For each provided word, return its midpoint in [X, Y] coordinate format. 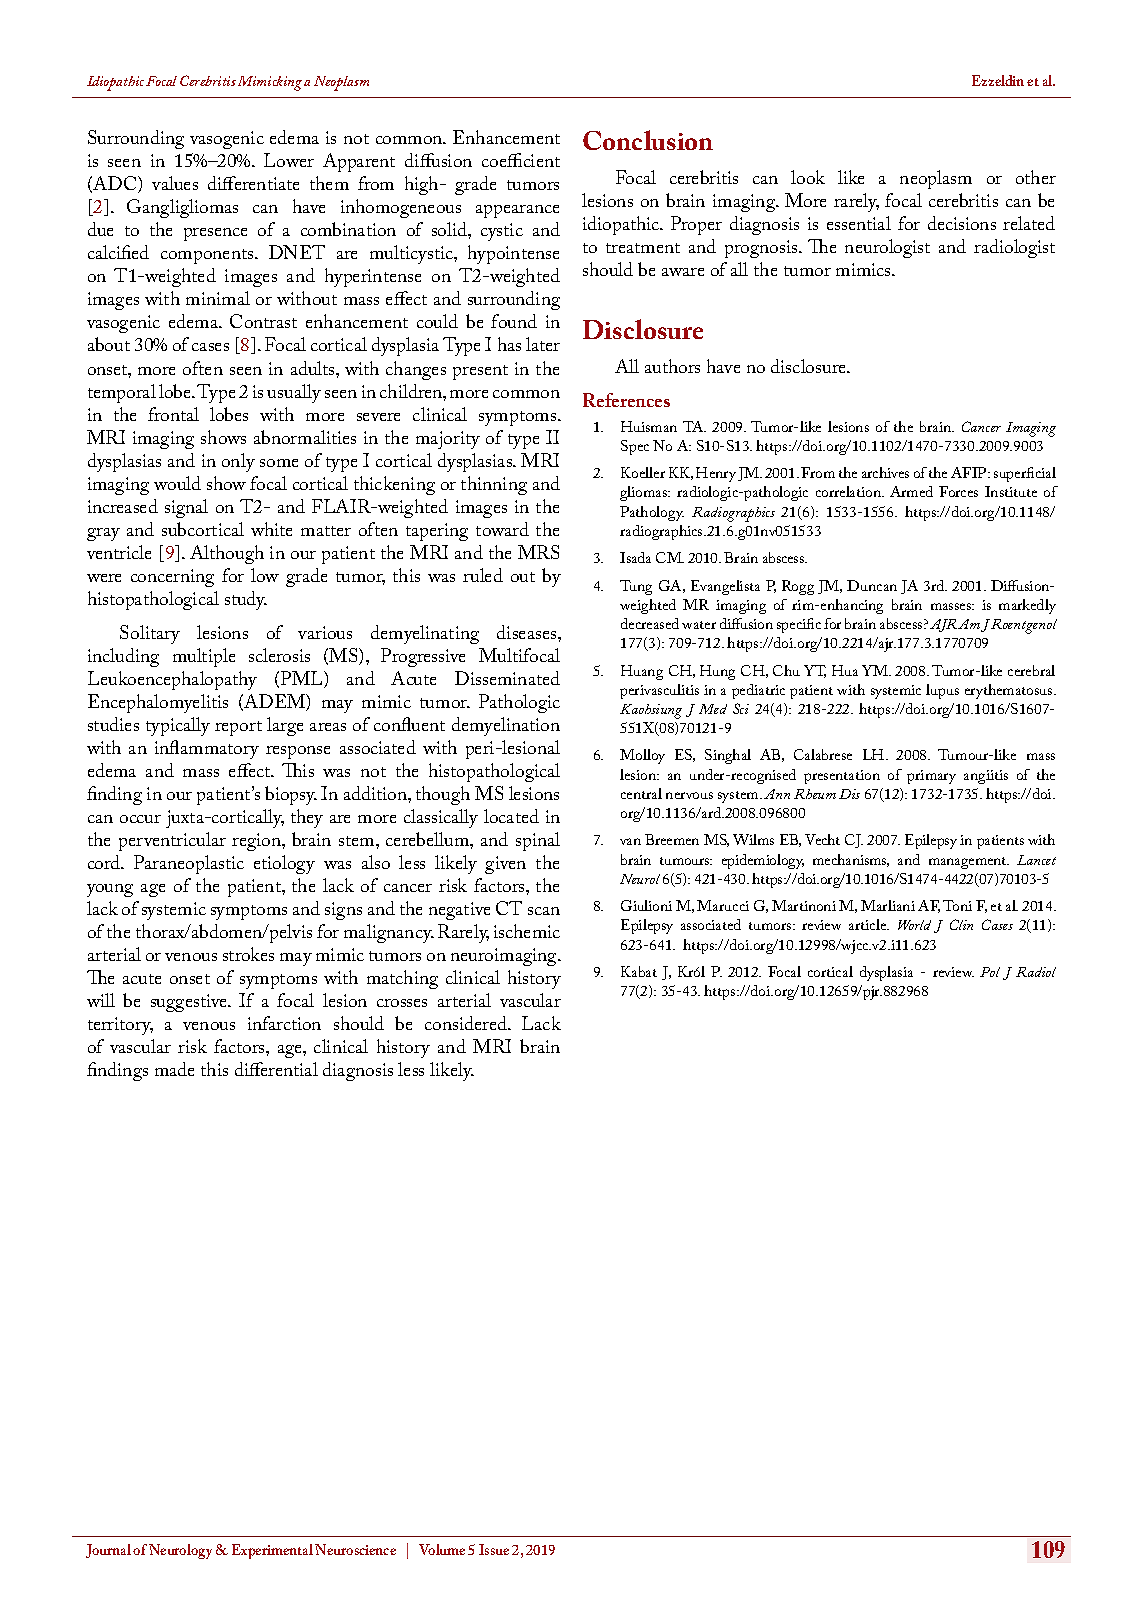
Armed [911, 491]
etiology [284, 864]
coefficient [521, 160]
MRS [538, 552]
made [174, 1069]
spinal [538, 841]
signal [186, 508]
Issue [494, 1549]
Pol [990, 972]
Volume [442, 1549]
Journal [108, 1551]
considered [467, 1023]
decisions [962, 223]
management [969, 863]
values [175, 183]
